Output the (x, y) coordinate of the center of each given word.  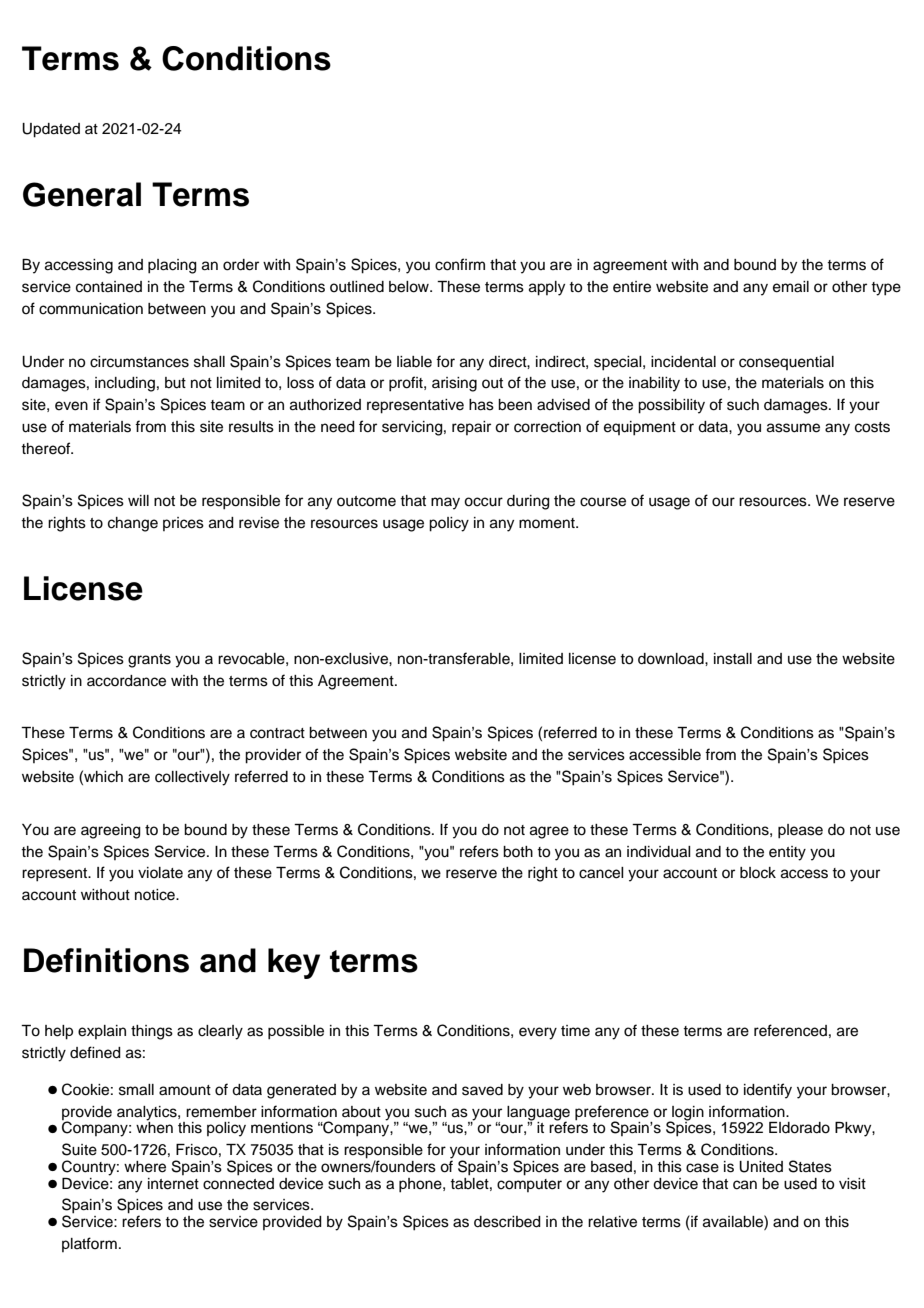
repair (471, 428)
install (733, 659)
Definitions (106, 960)
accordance (126, 681)
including (125, 384)
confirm (460, 264)
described (507, 1222)
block (758, 873)
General (82, 194)
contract (277, 733)
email (791, 287)
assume (793, 428)
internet (173, 1184)
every (538, 1033)
